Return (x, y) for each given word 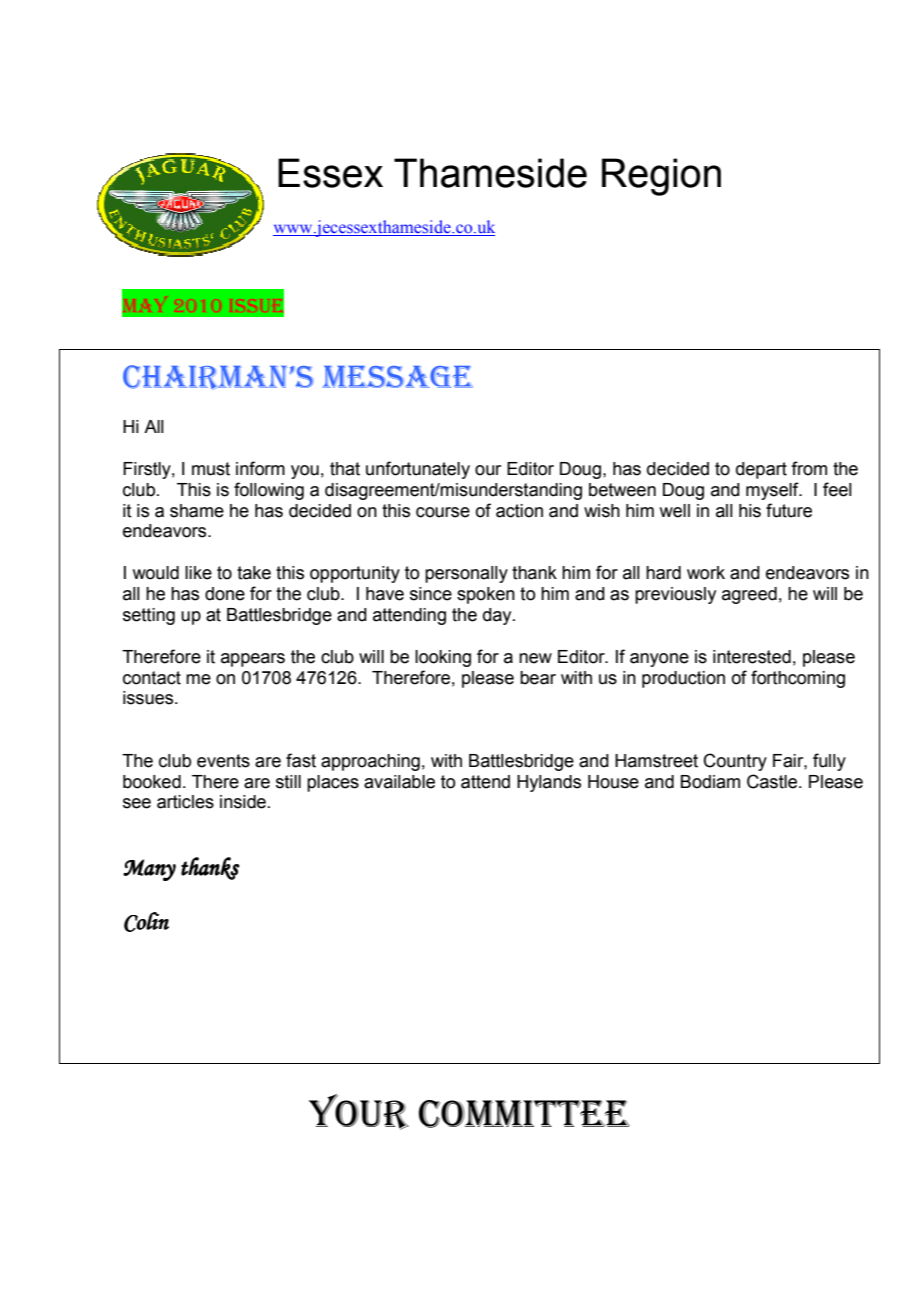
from (809, 468)
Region (661, 177)
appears (253, 660)
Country (735, 762)
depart (761, 470)
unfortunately (418, 470)
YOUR (359, 1112)
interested (752, 657)
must (211, 469)
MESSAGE (398, 377)
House (613, 782)
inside (243, 802)
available (399, 782)
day (498, 616)
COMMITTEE (524, 1114)
